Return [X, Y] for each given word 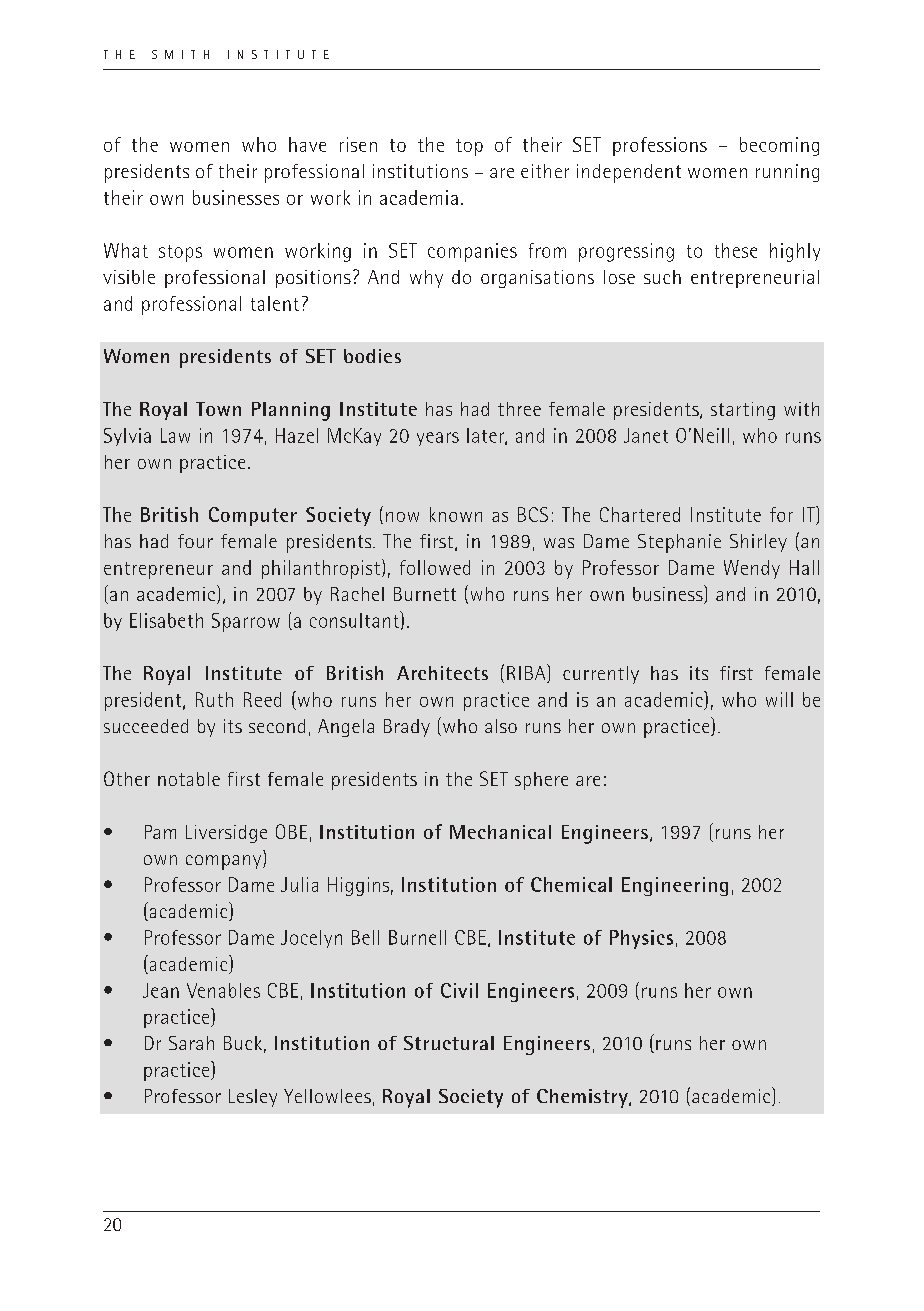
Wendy [752, 569]
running [787, 173]
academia [419, 197]
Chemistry [583, 1098]
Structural [449, 1043]
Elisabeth [166, 620]
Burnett [425, 594]
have [307, 144]
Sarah [191, 1043]
